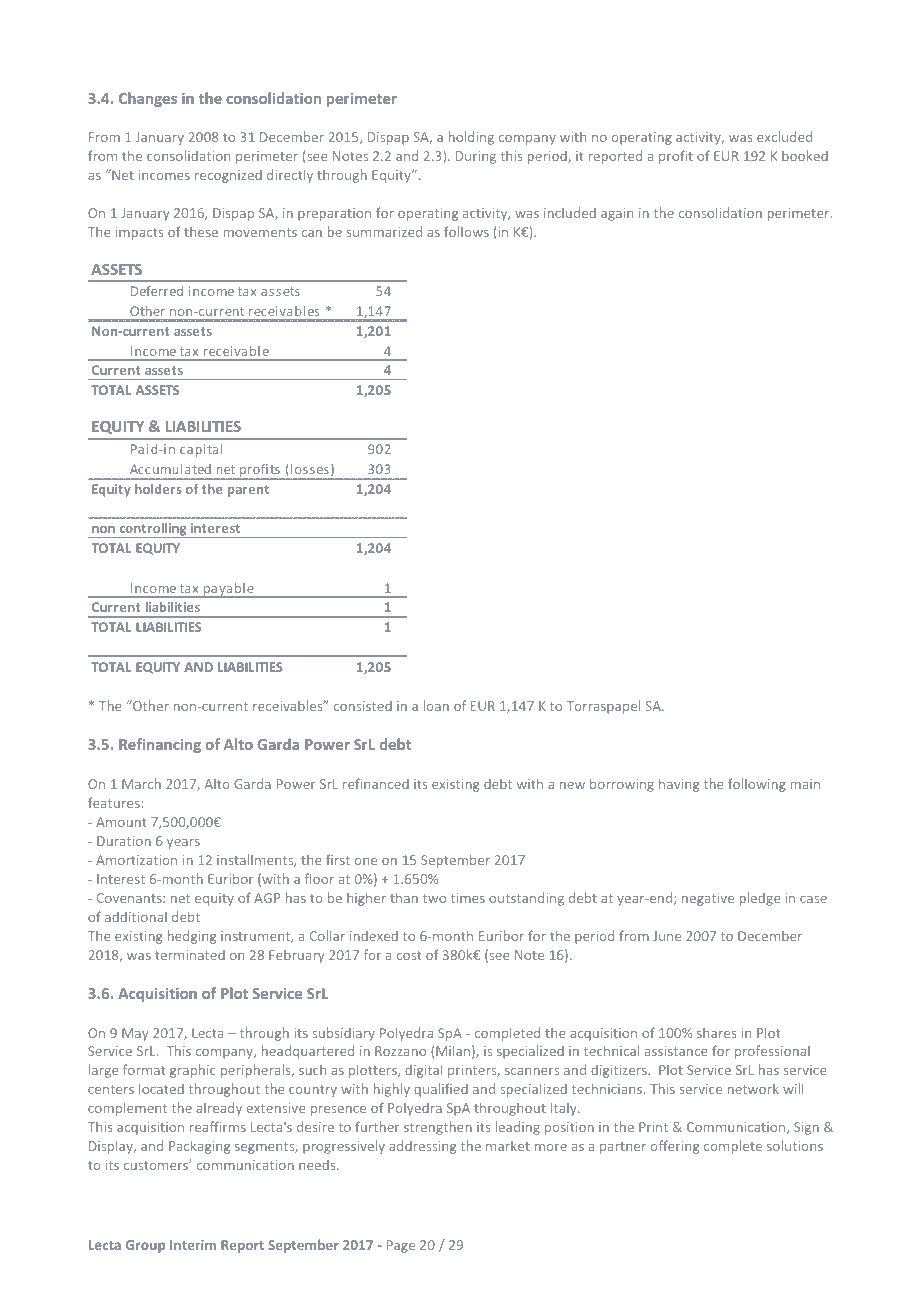 The width and height of the screenshot is (924, 1308). What do you see at coordinates (436, 705) in the screenshot?
I see `loan` at bounding box center [436, 705].
